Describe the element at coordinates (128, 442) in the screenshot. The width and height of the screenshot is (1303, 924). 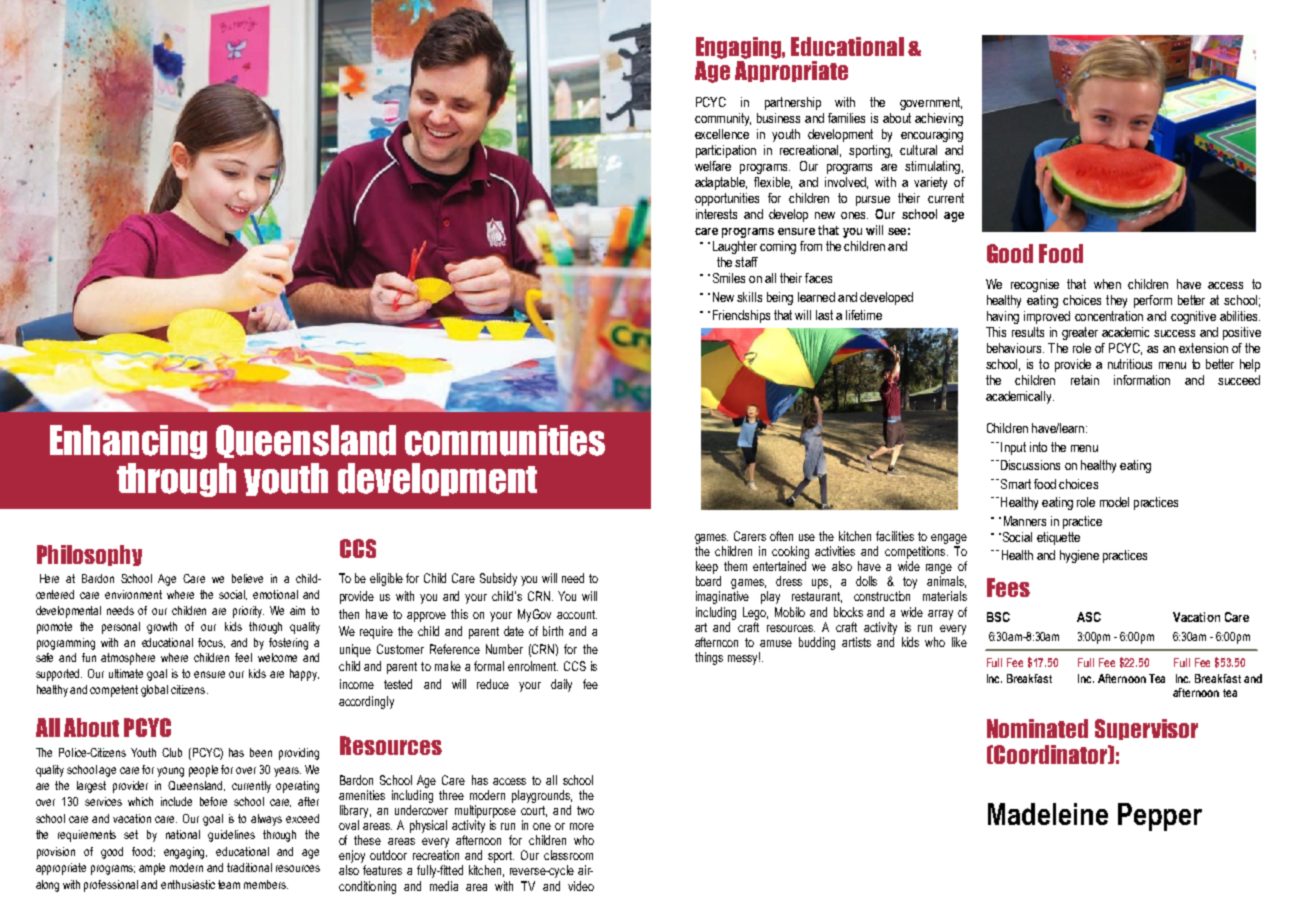
I see `Enhancing` at that location.
